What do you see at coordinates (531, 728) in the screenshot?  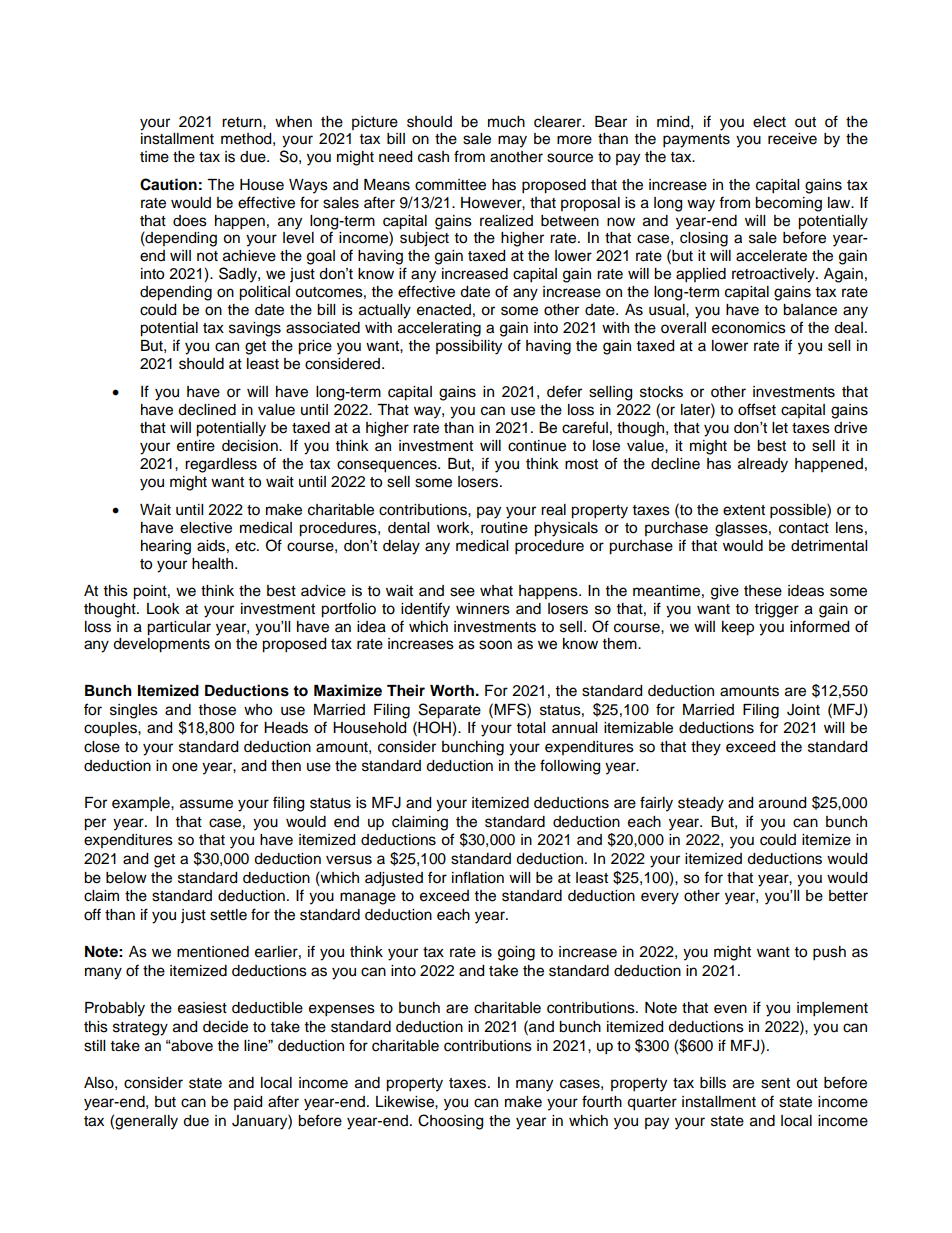 I see `total` at bounding box center [531, 728].
